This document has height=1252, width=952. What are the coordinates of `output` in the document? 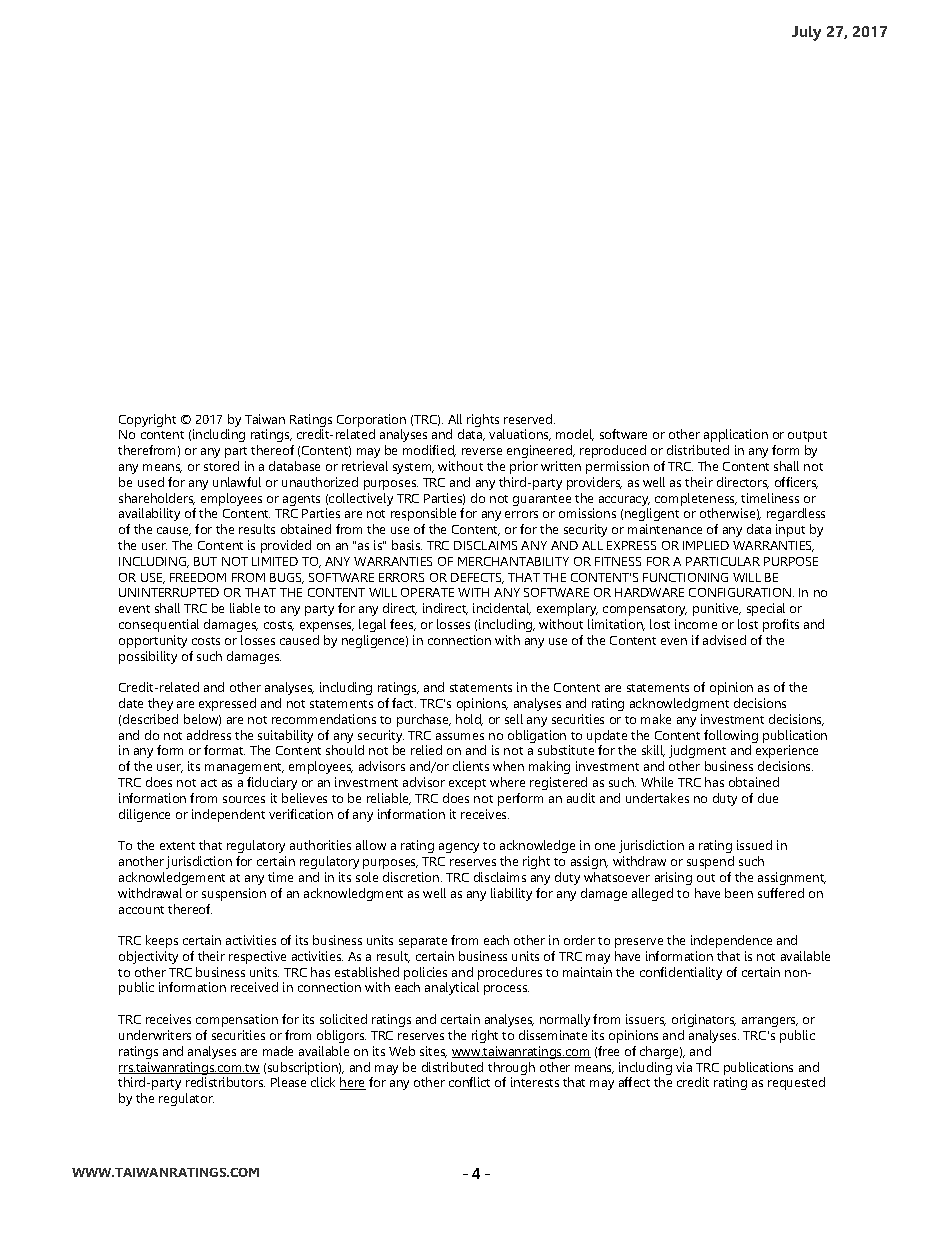 It's located at (807, 436).
